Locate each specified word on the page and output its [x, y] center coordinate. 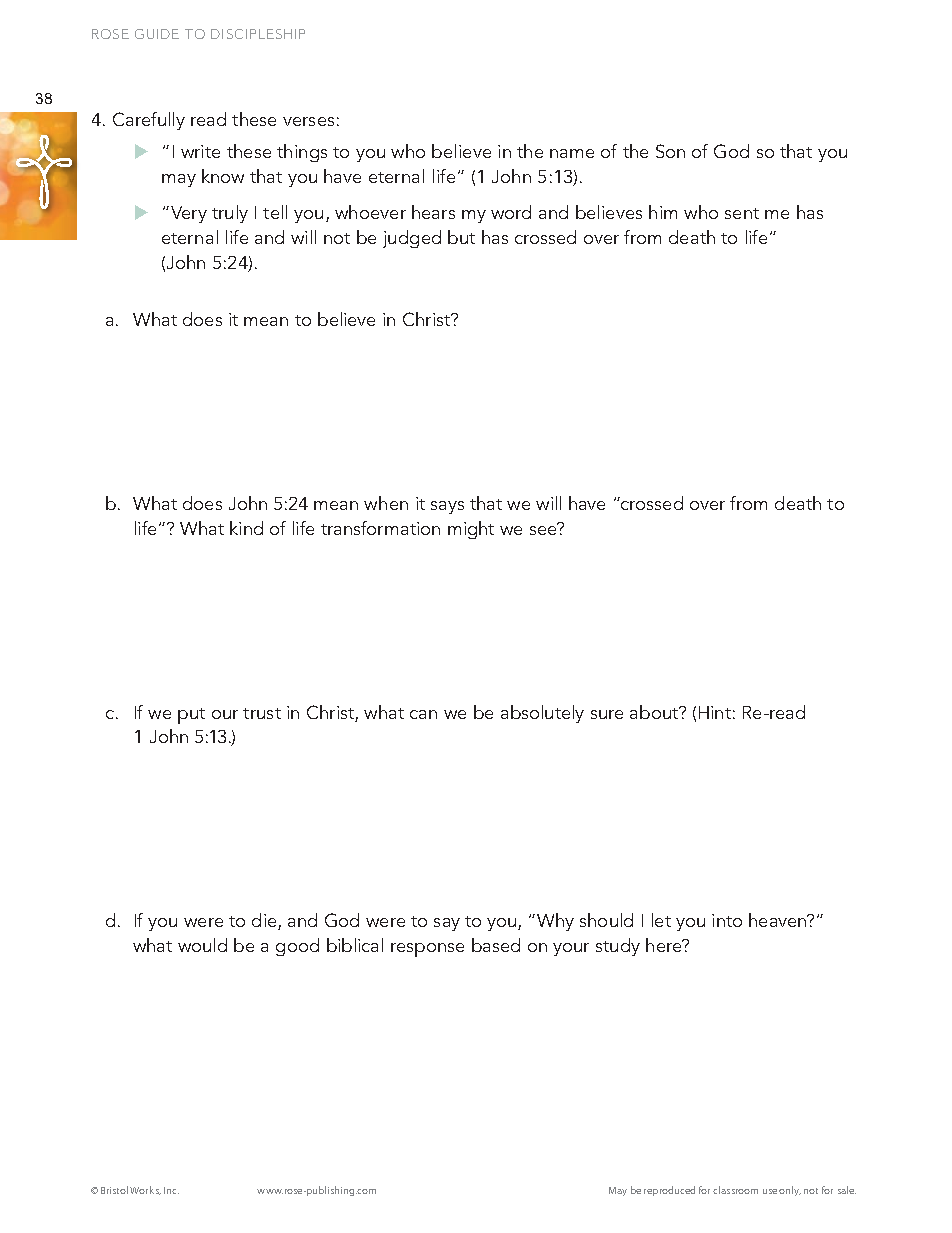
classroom [735, 1190]
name [572, 153]
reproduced [669, 1191]
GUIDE [157, 34]
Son [670, 151]
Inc [171, 1190]
